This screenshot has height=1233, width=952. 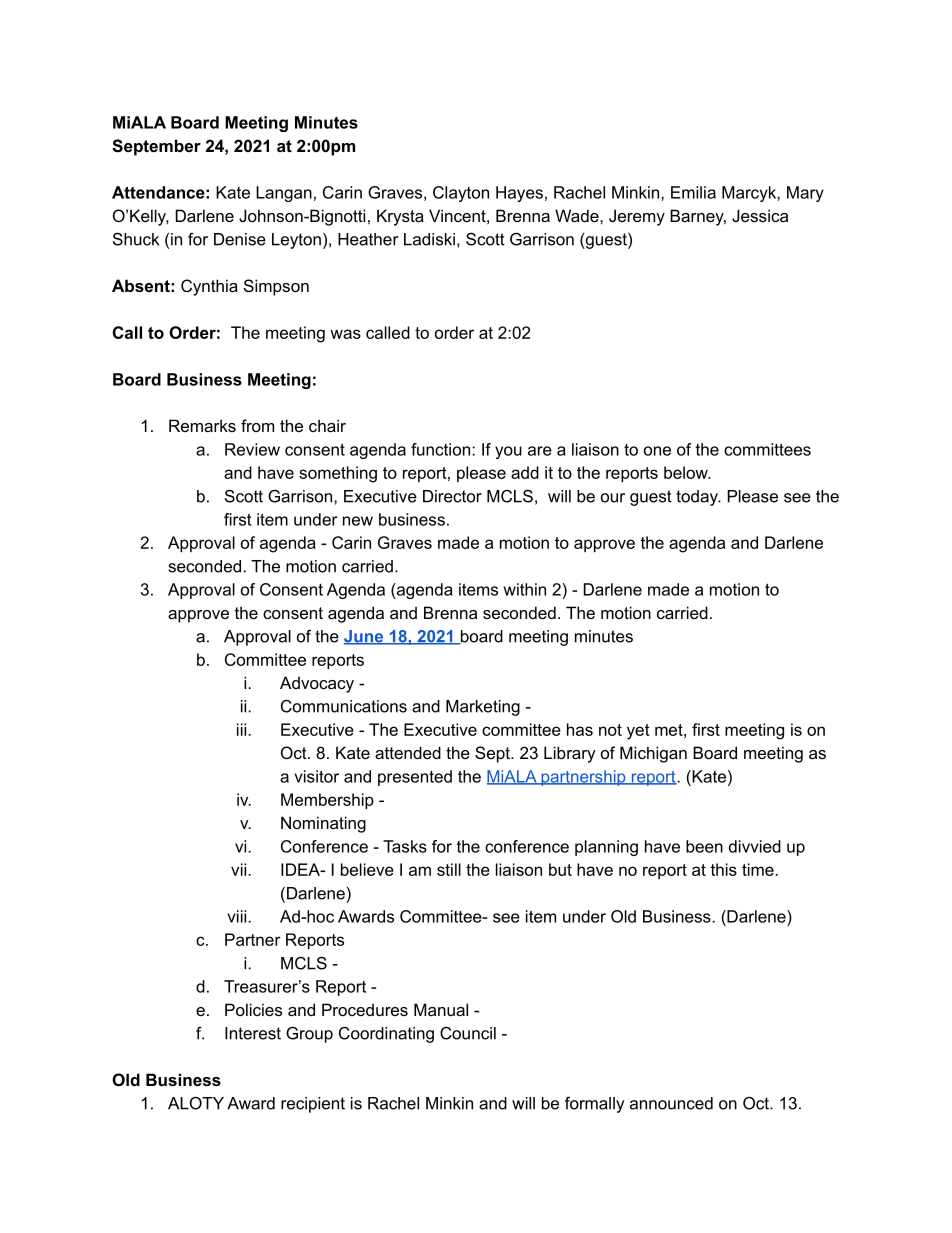 I want to click on Marketing, so click(x=483, y=708).
